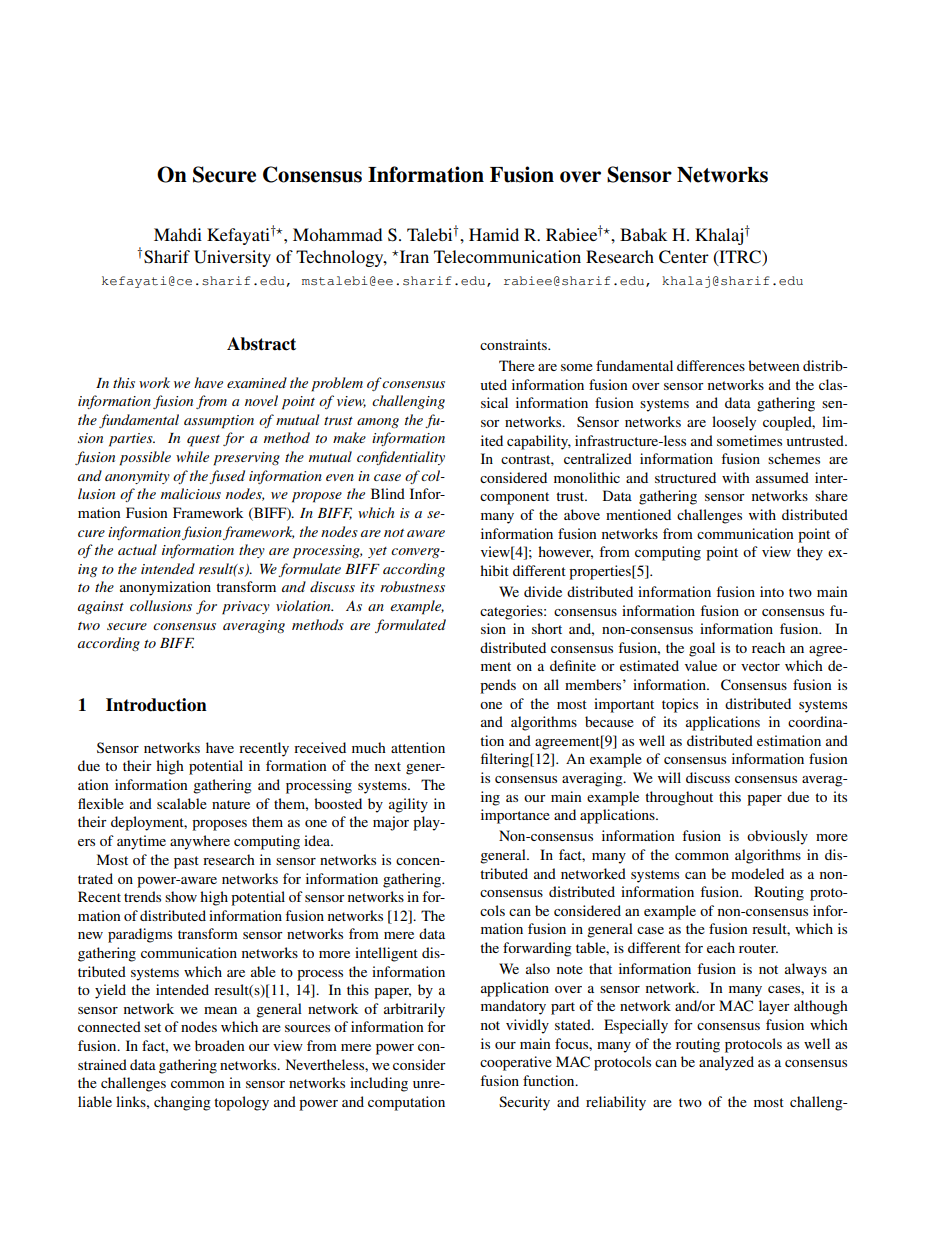 The image size is (952, 1233). What do you see at coordinates (757, 873) in the screenshot?
I see `modeled` at bounding box center [757, 873].
